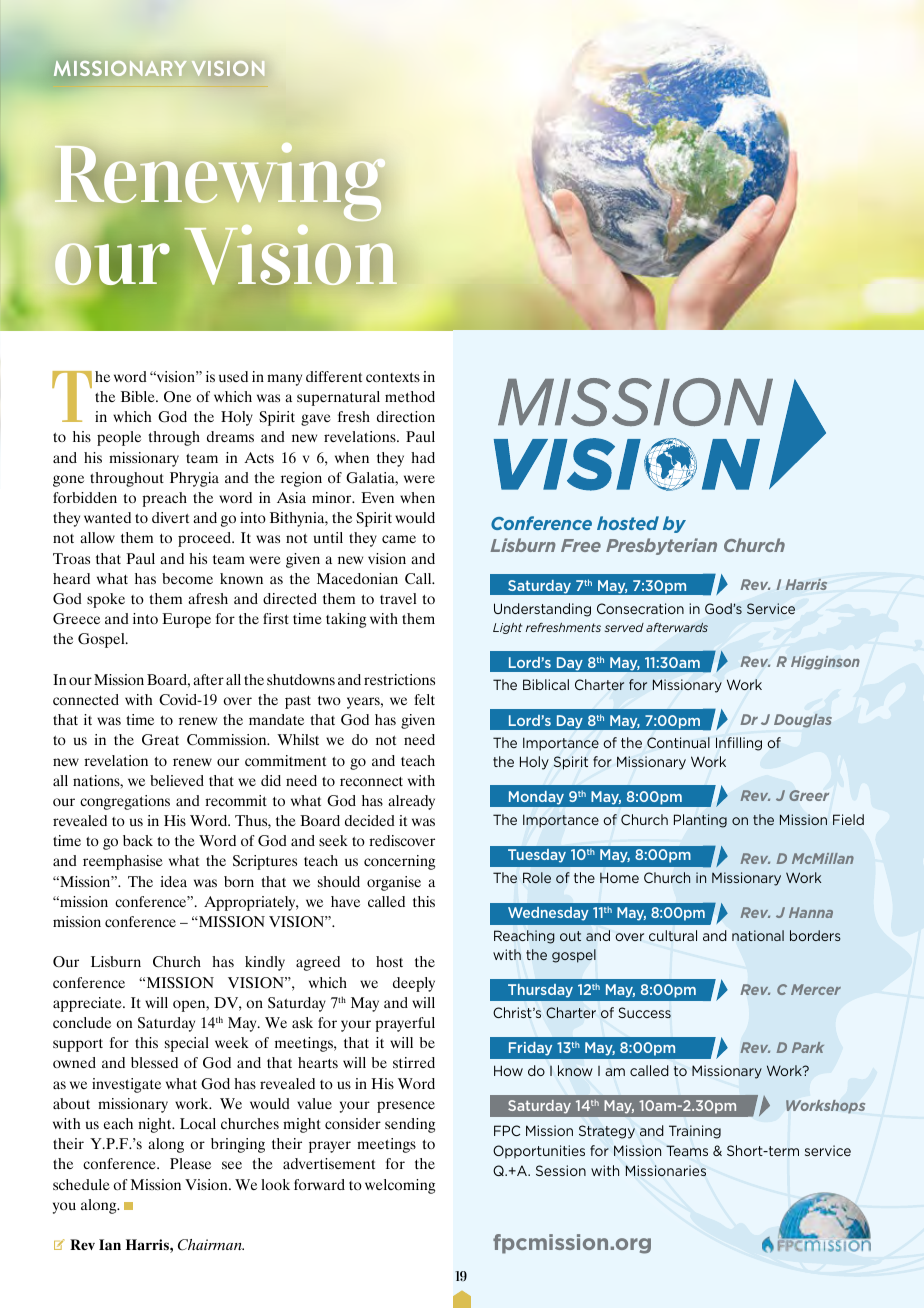 This screenshot has width=924, height=1308. Describe the element at coordinates (139, 396) in the screenshot. I see `Bible` at that location.
